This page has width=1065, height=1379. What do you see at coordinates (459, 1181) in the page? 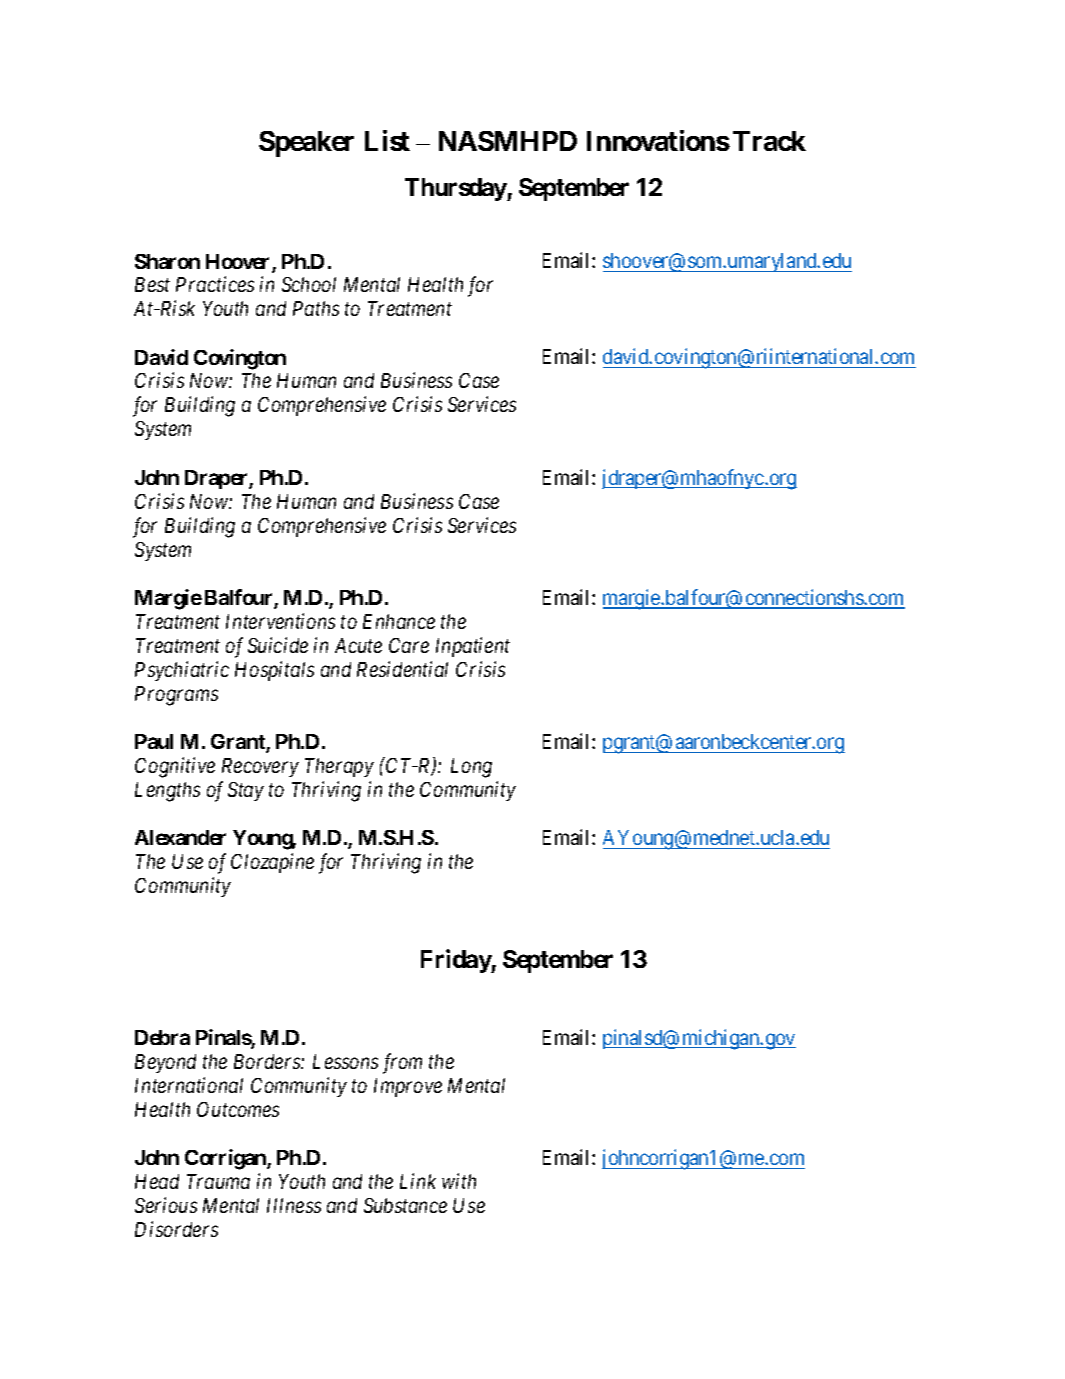
I see `with` at bounding box center [459, 1181].
